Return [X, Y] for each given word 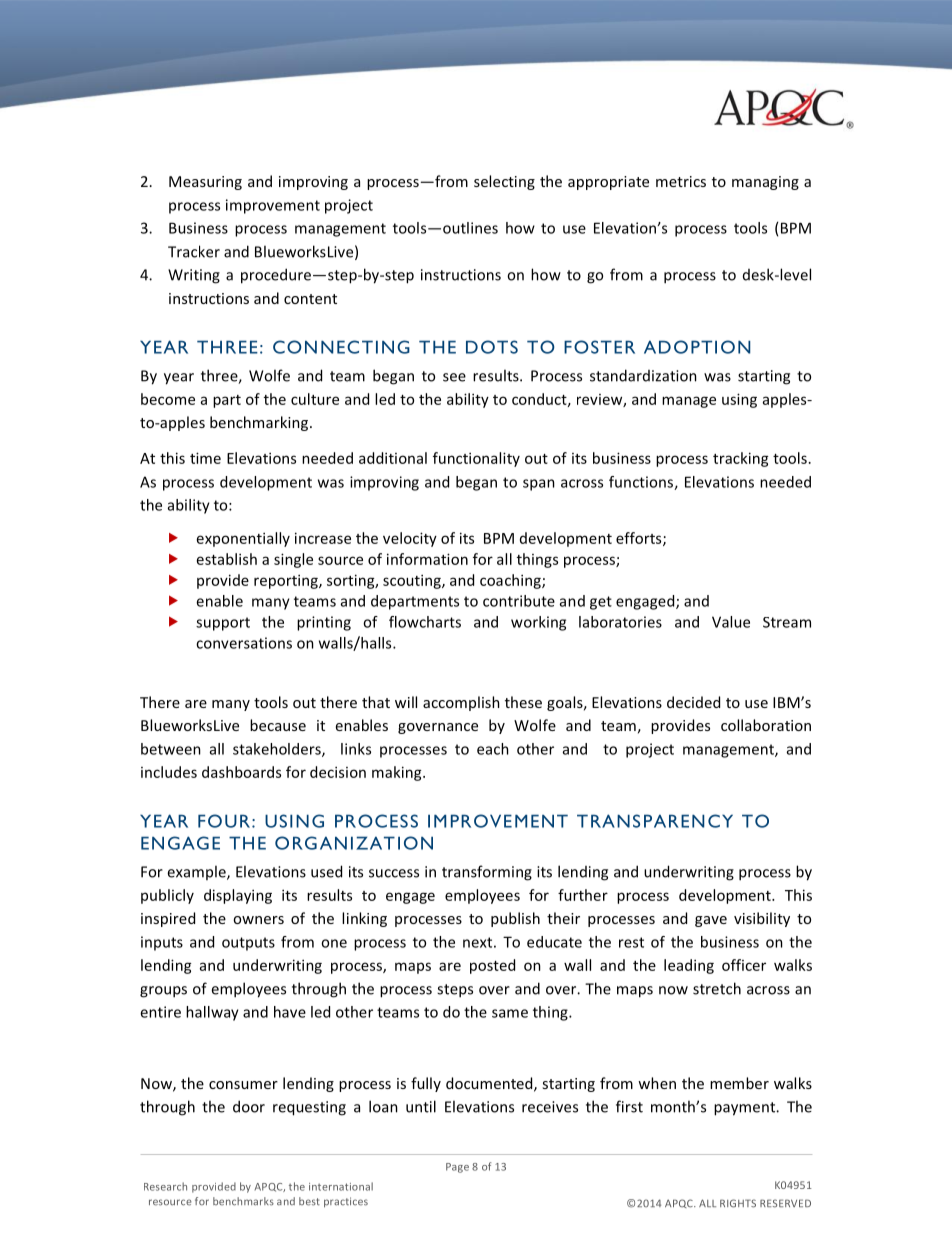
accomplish [461, 703]
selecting [504, 182]
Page [457, 1168]
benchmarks [243, 1201]
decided [693, 702]
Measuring [205, 183]
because [278, 725]
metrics [681, 181]
